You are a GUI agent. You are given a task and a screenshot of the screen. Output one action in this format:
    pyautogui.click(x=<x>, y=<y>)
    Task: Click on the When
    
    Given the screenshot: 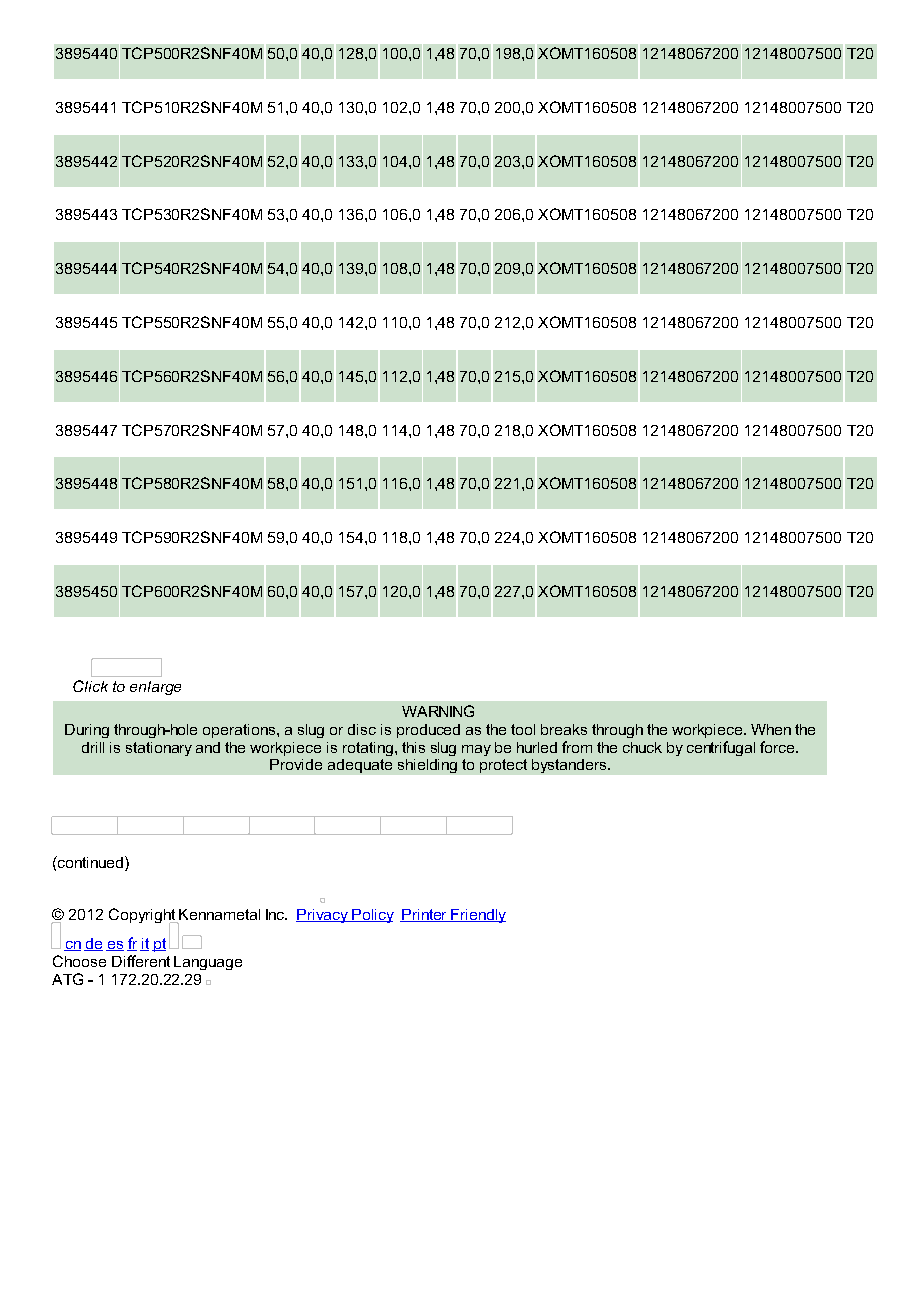 What is the action you would take?
    pyautogui.click(x=771, y=729)
